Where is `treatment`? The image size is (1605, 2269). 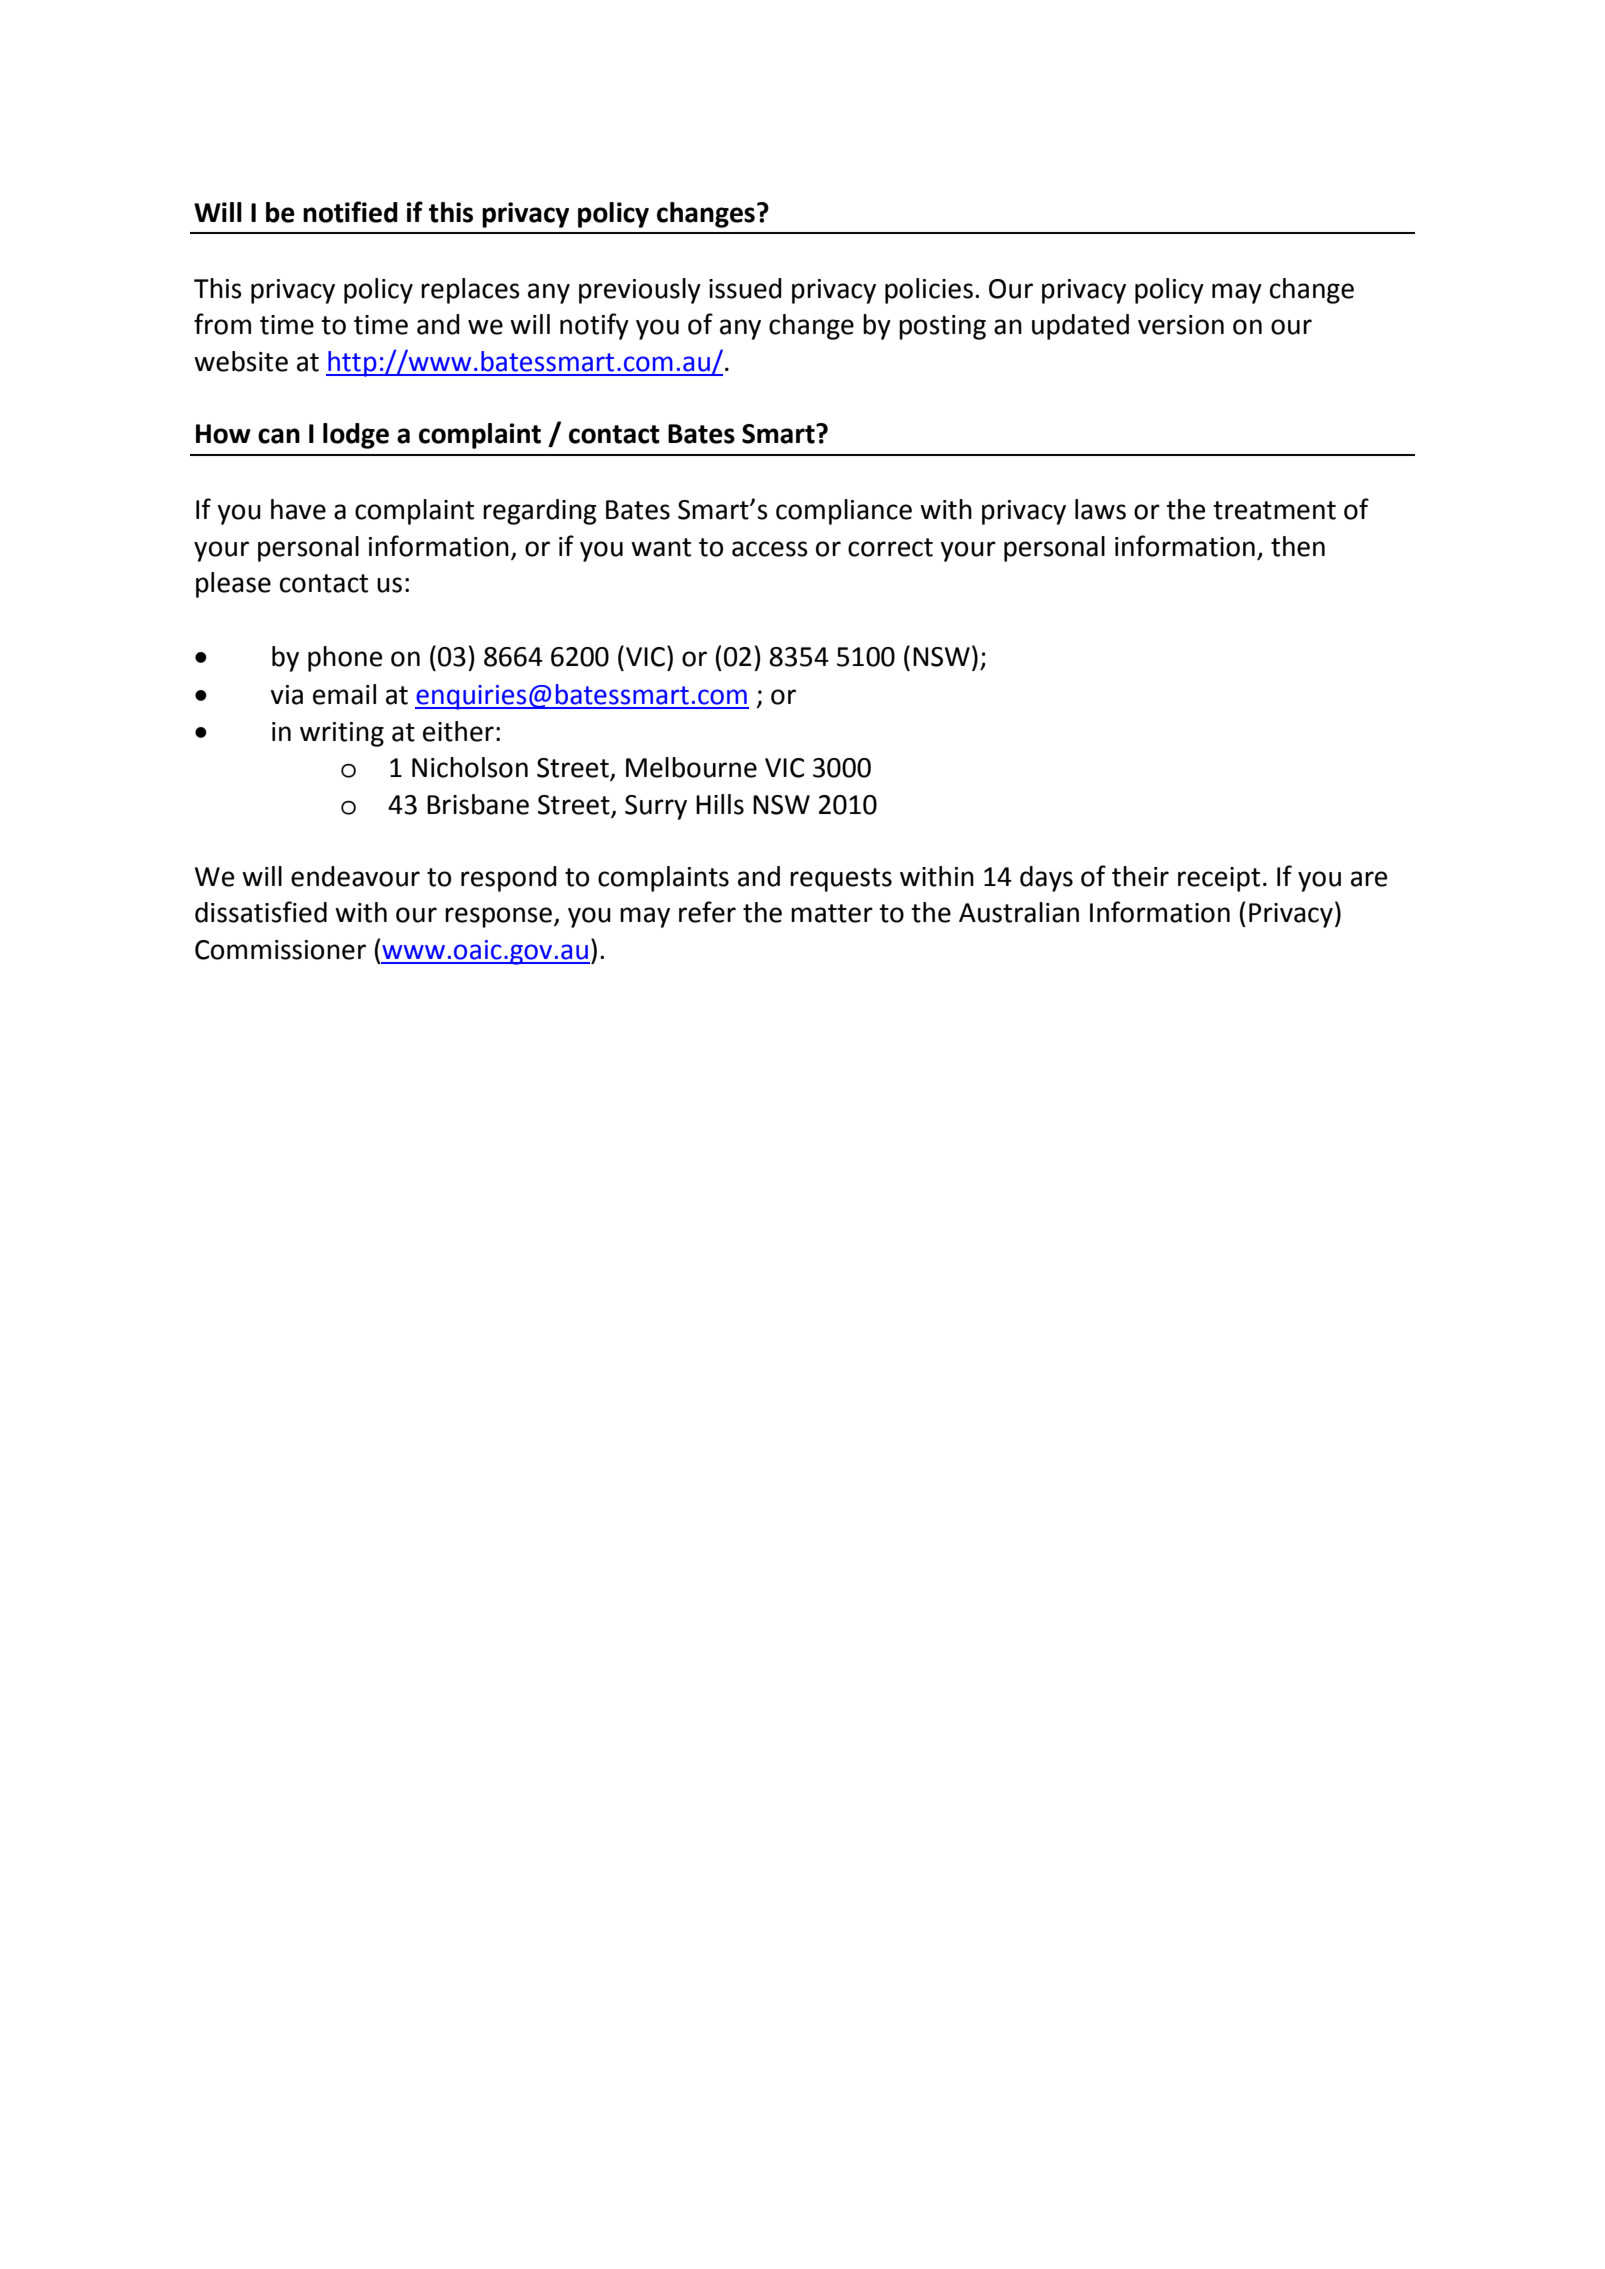 treatment is located at coordinates (1274, 510).
